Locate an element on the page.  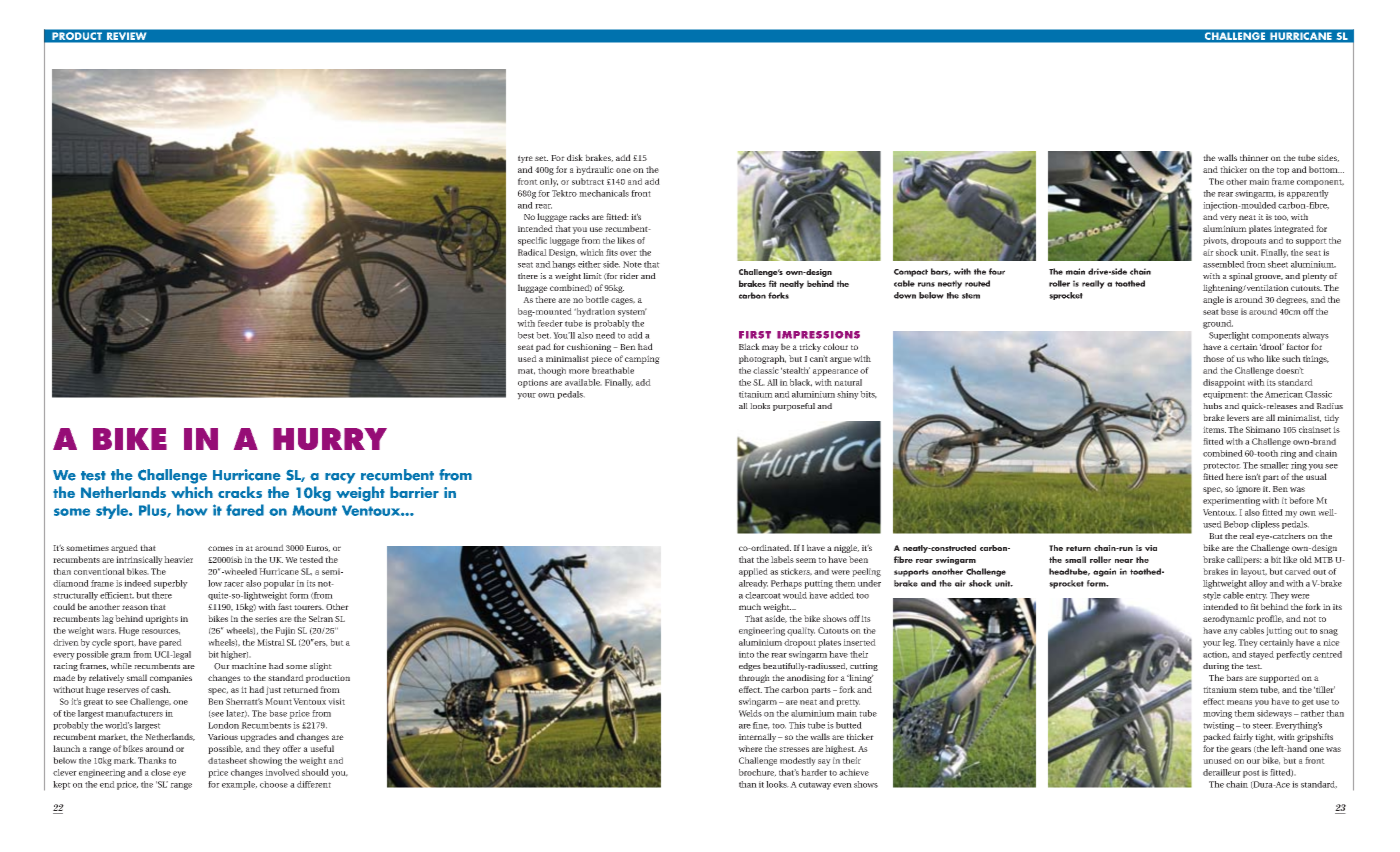
modestly is located at coordinates (798, 761).
